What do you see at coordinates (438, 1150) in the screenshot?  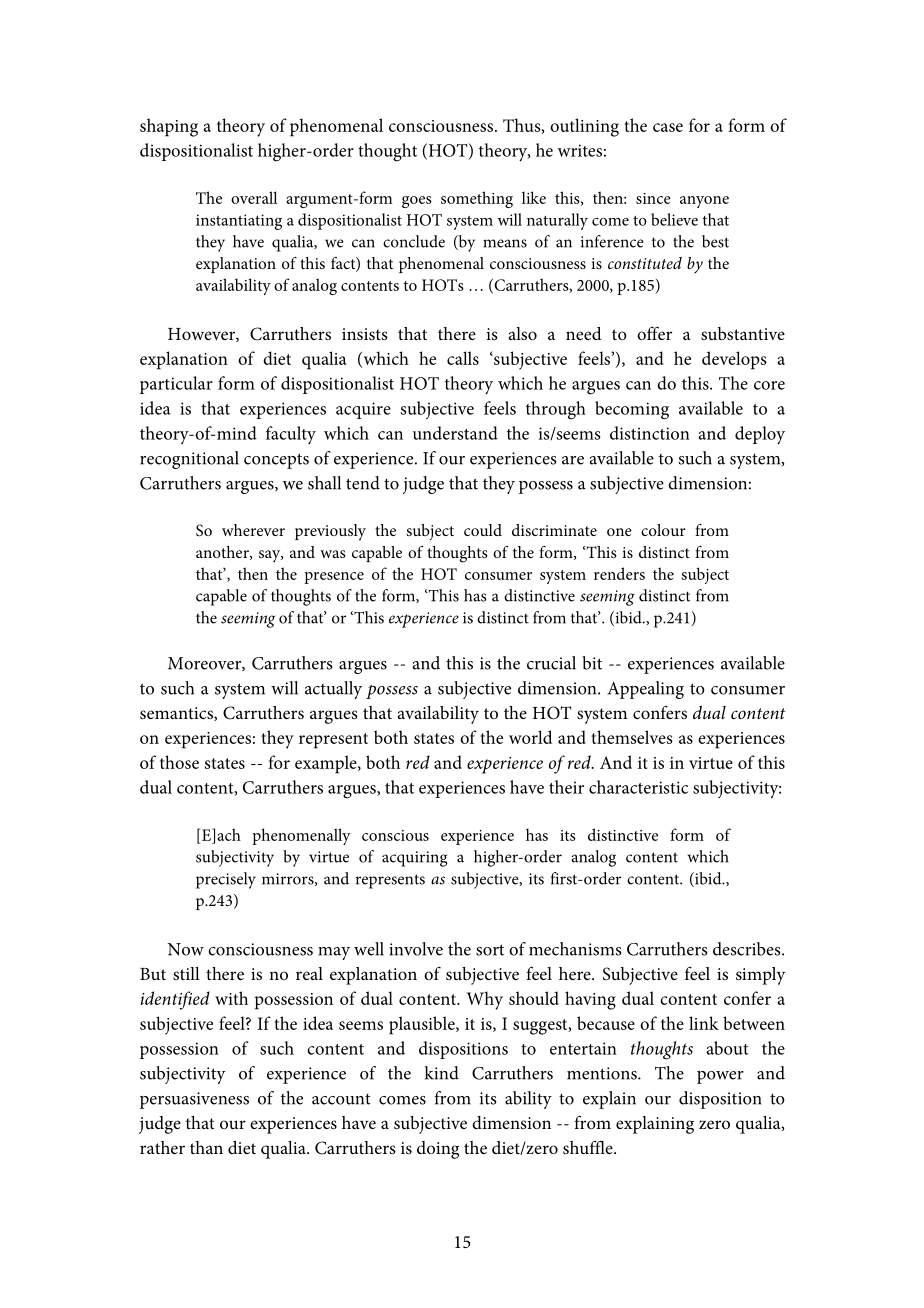 I see `doing` at bounding box center [438, 1150].
